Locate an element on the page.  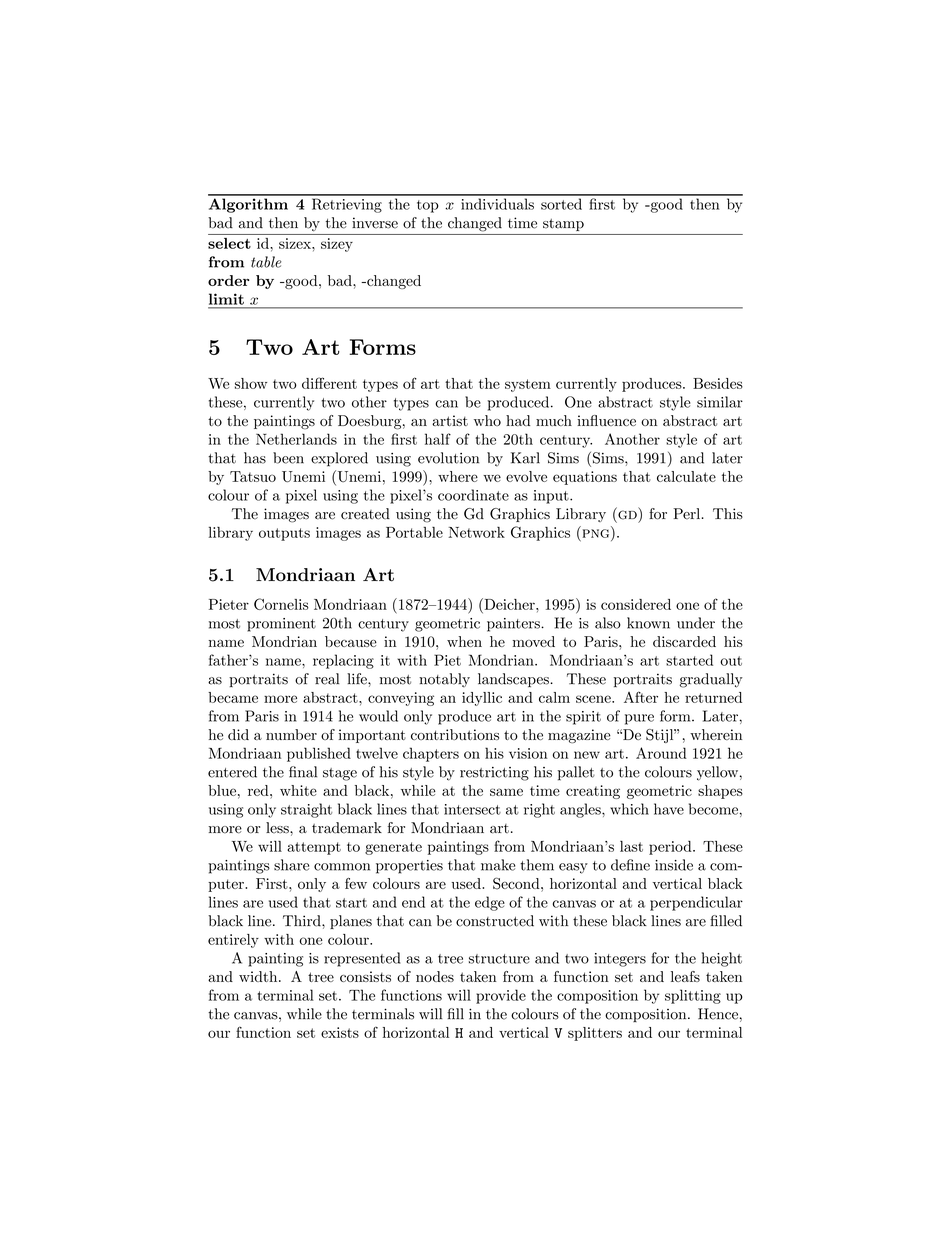
Besides is located at coordinates (718, 383).
